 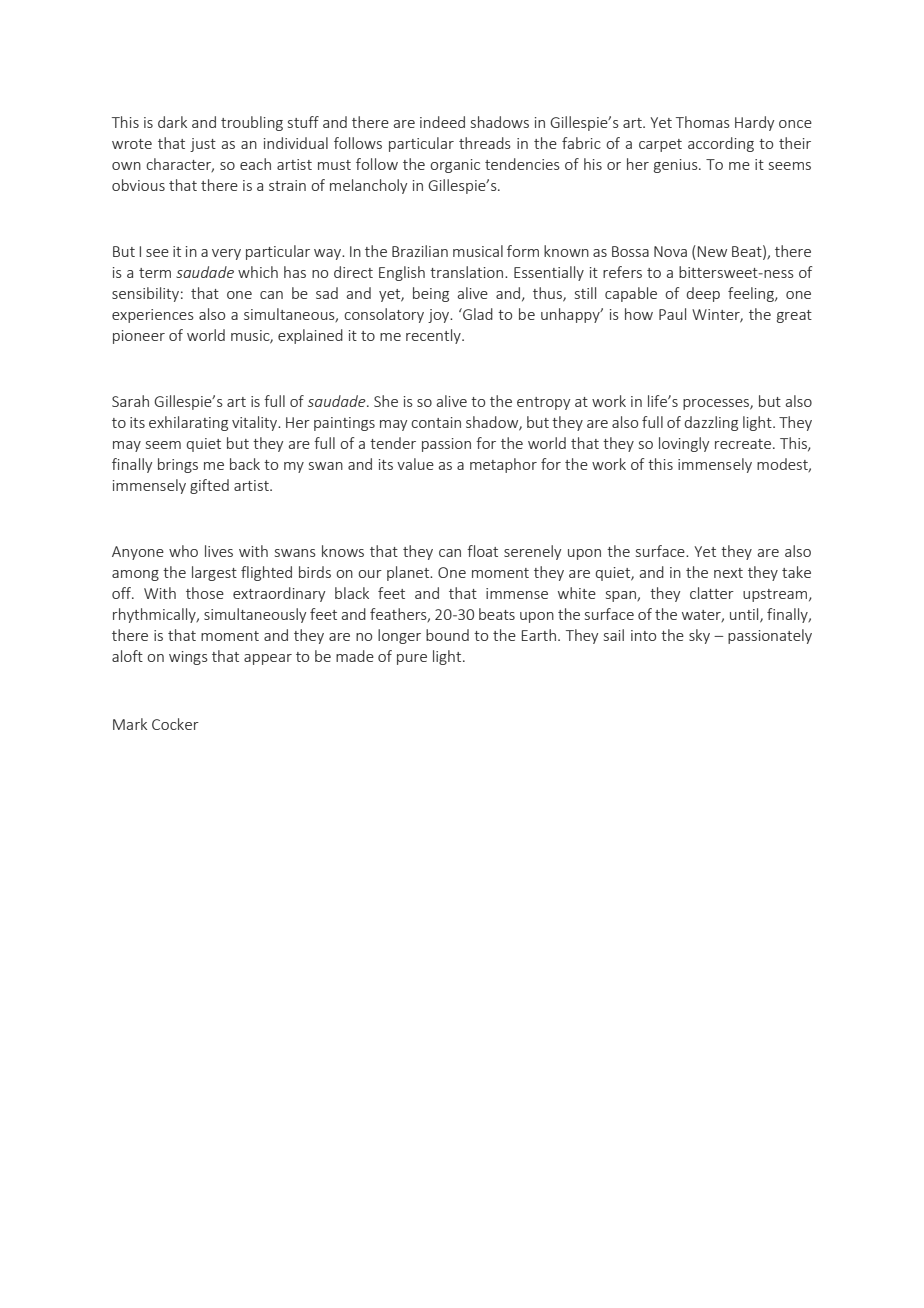 I want to click on pure, so click(x=412, y=659).
